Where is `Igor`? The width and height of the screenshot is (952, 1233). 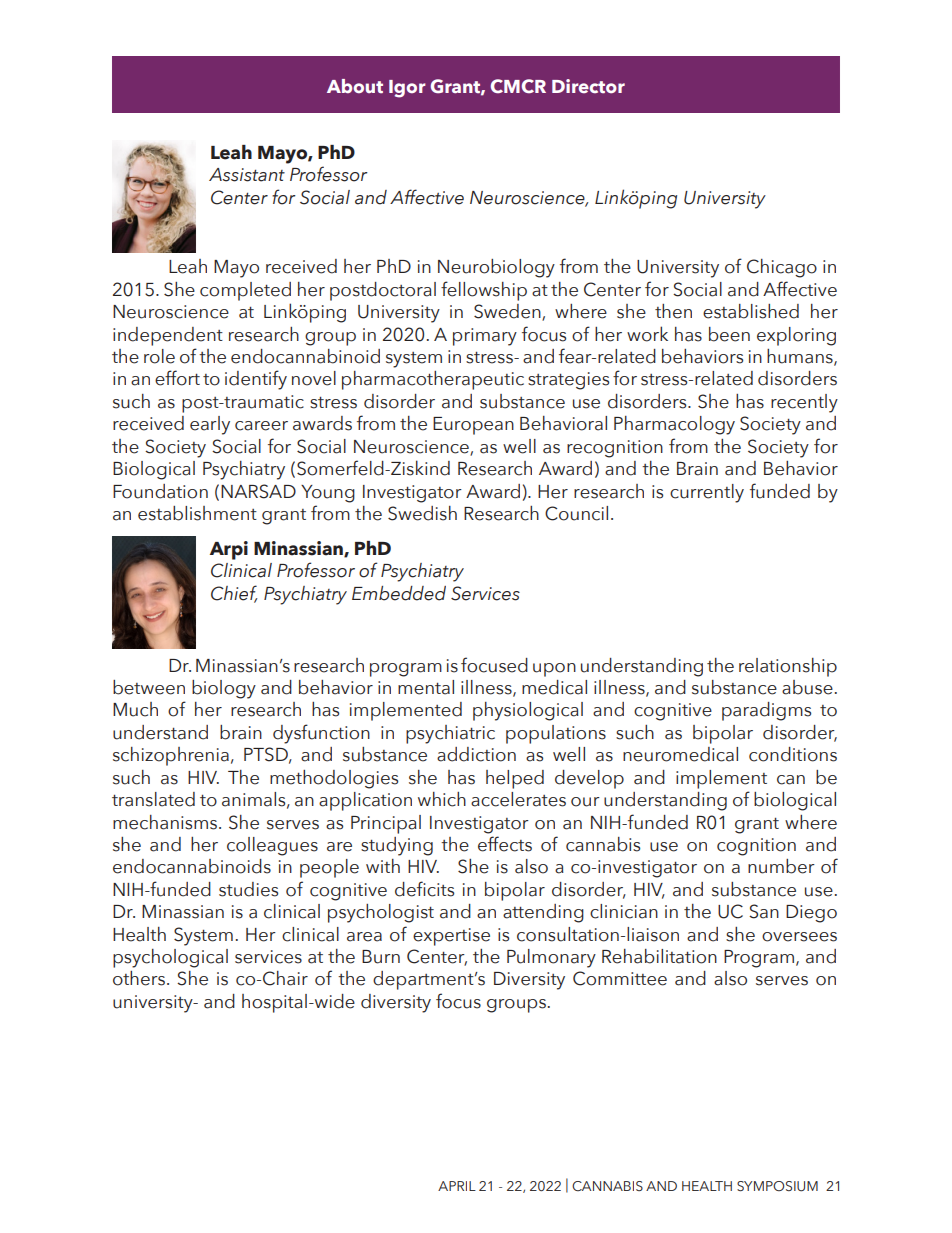 Igor is located at coordinates (407, 89).
